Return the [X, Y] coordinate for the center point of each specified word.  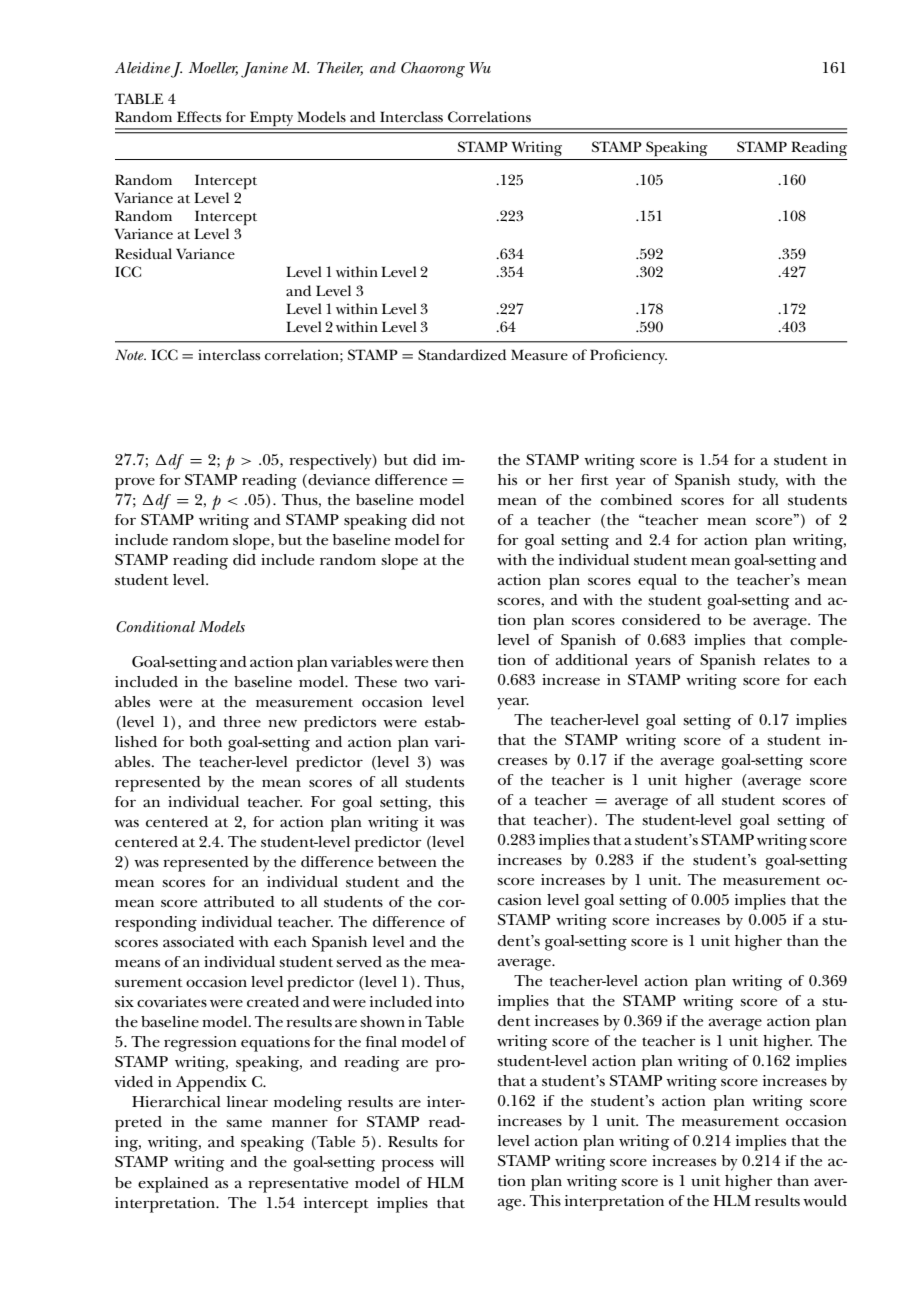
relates [787, 660]
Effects [199, 116]
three [242, 722]
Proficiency [628, 356]
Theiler [340, 68]
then [448, 661]
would [825, 1200]
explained [173, 1185]
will [452, 1161]
